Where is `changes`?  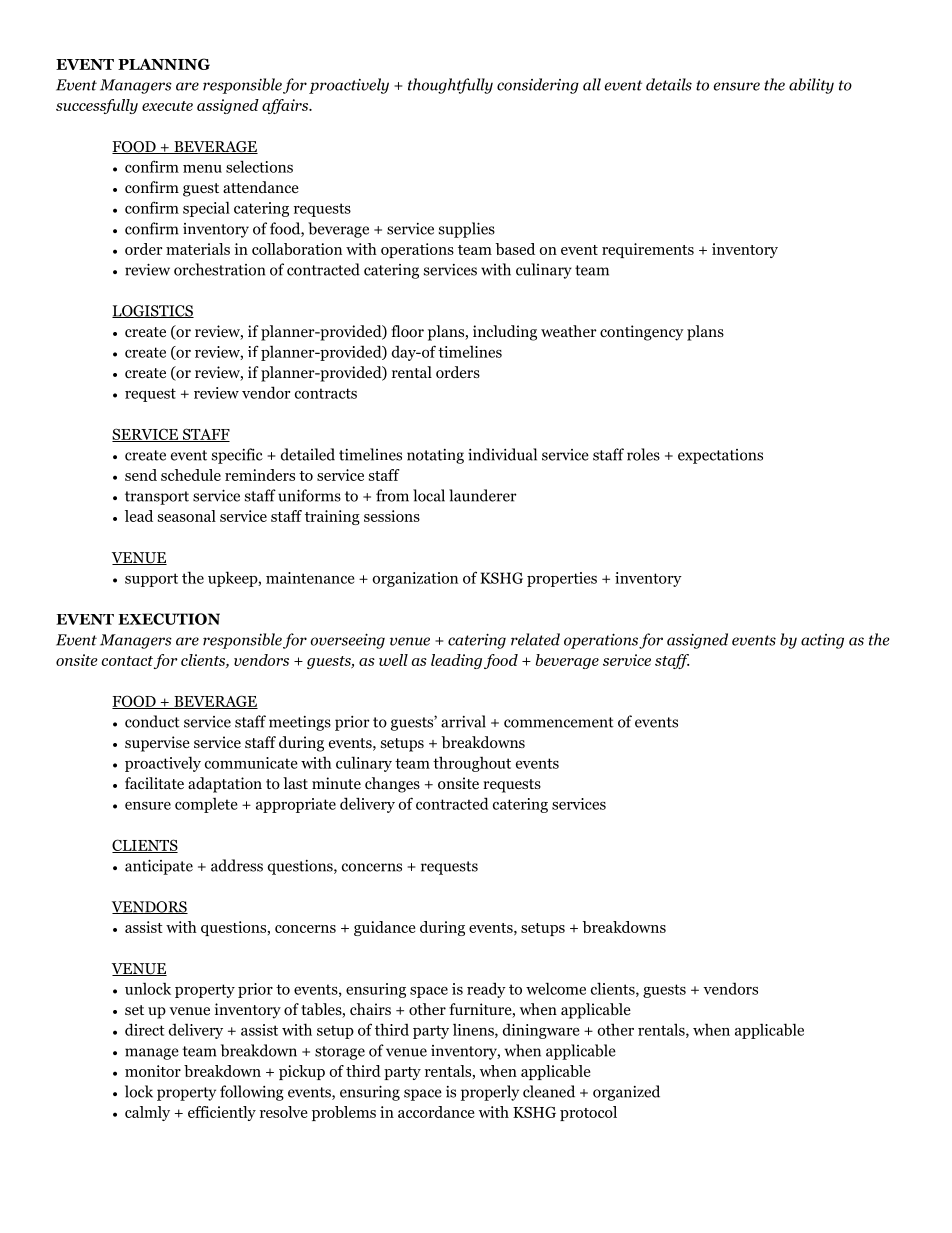
changes is located at coordinates (392, 785).
